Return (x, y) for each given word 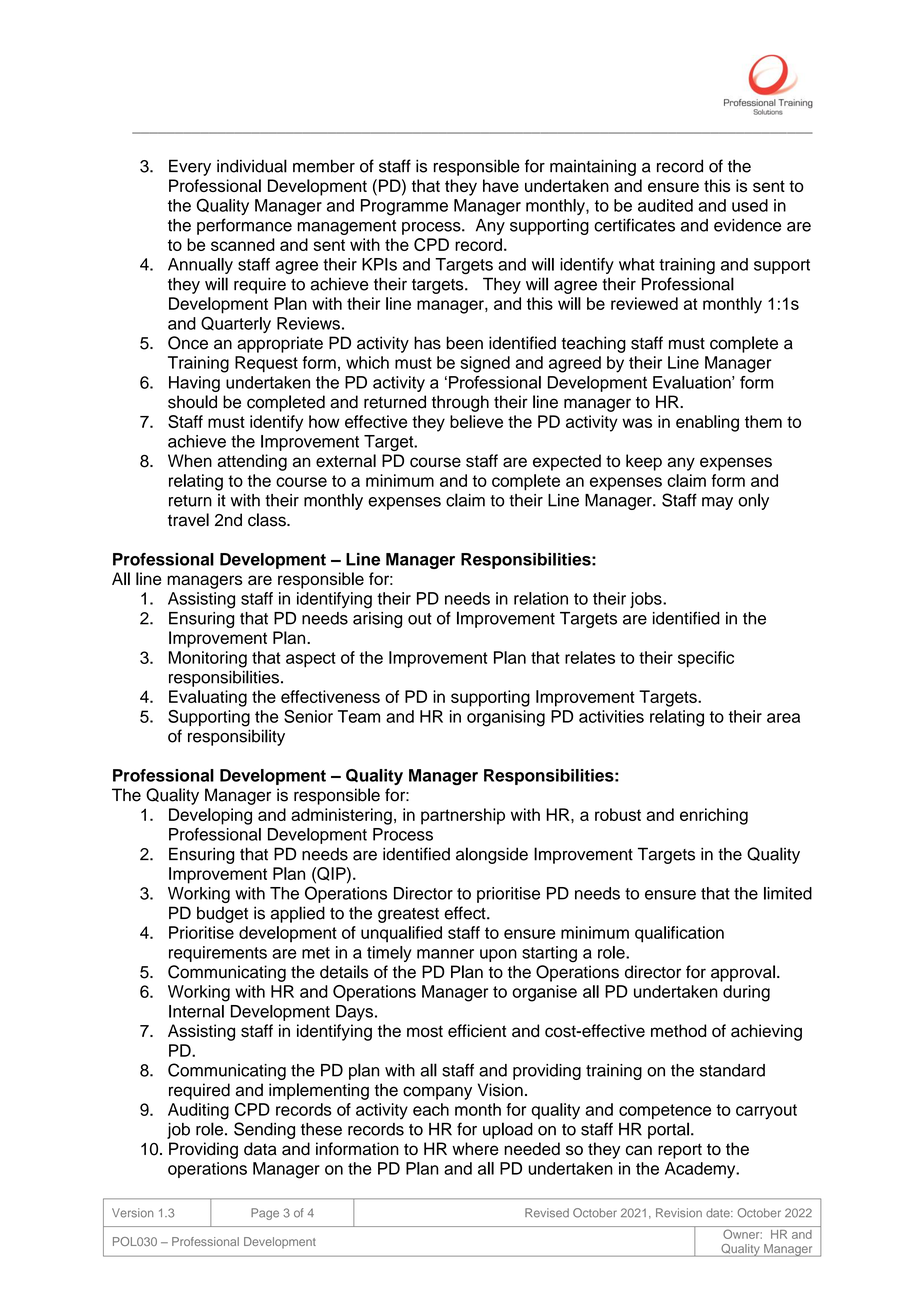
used (750, 205)
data (260, 1149)
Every (190, 167)
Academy (701, 1170)
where (475, 1149)
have (501, 185)
